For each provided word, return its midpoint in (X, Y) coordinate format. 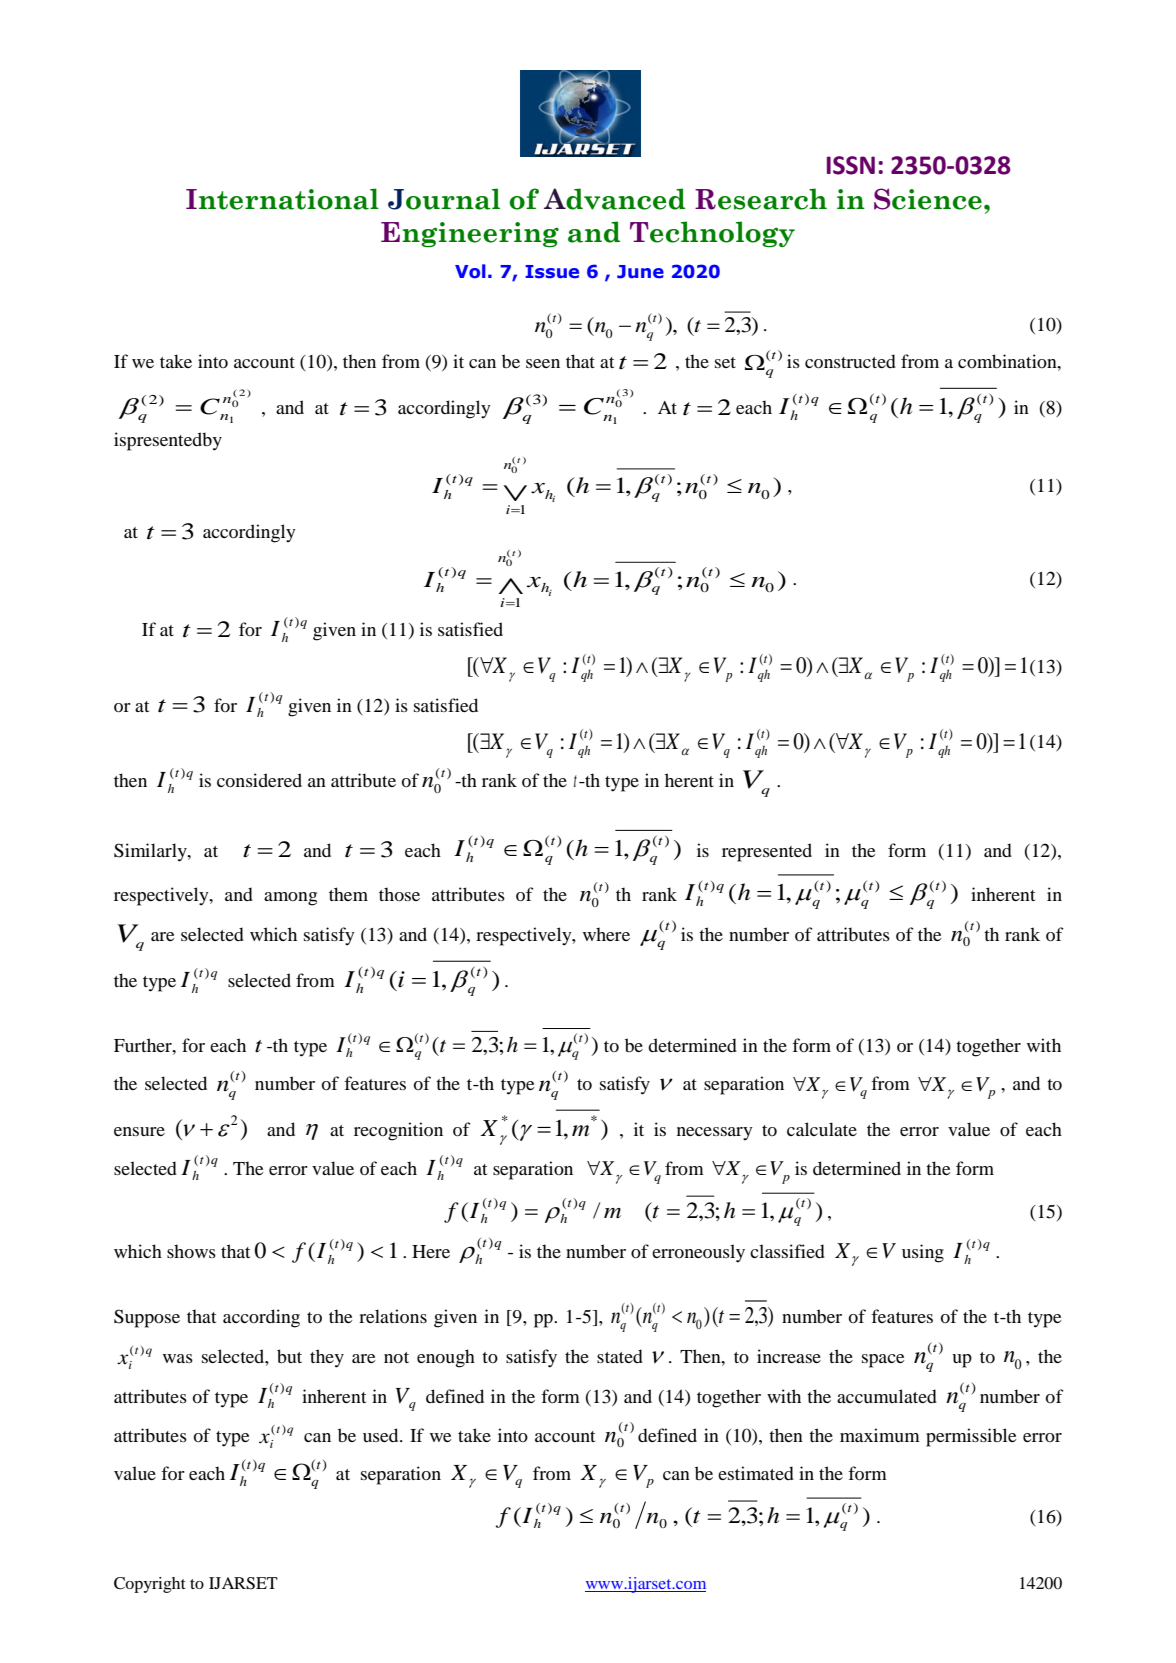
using (923, 1253)
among (290, 899)
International (282, 199)
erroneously (698, 1253)
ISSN (851, 165)
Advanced (614, 199)
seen (543, 363)
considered (259, 780)
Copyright (150, 1585)
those (399, 894)
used (382, 1435)
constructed (850, 361)
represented (767, 852)
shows (191, 1251)
